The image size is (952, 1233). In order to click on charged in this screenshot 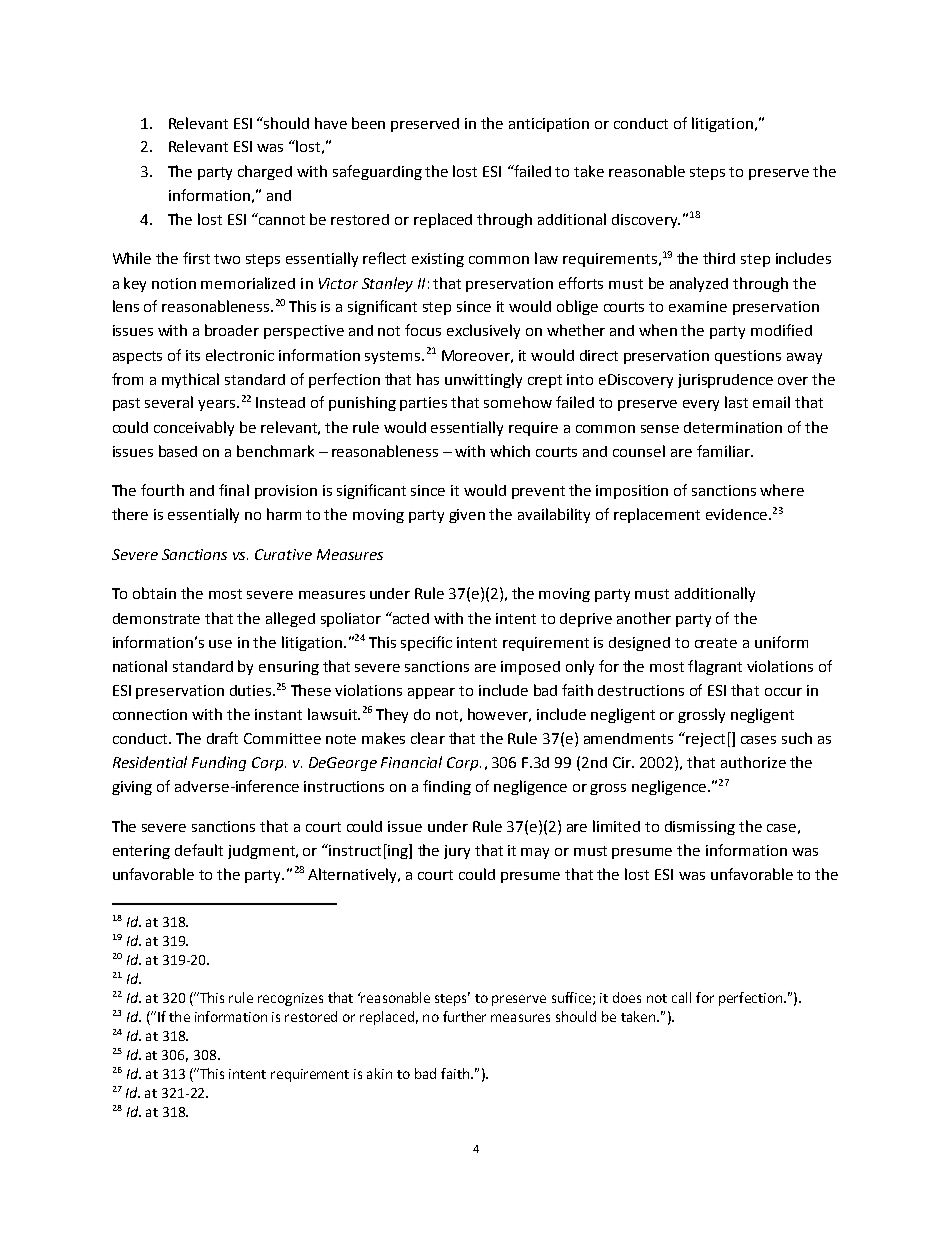, I will do `click(265, 172)`.
